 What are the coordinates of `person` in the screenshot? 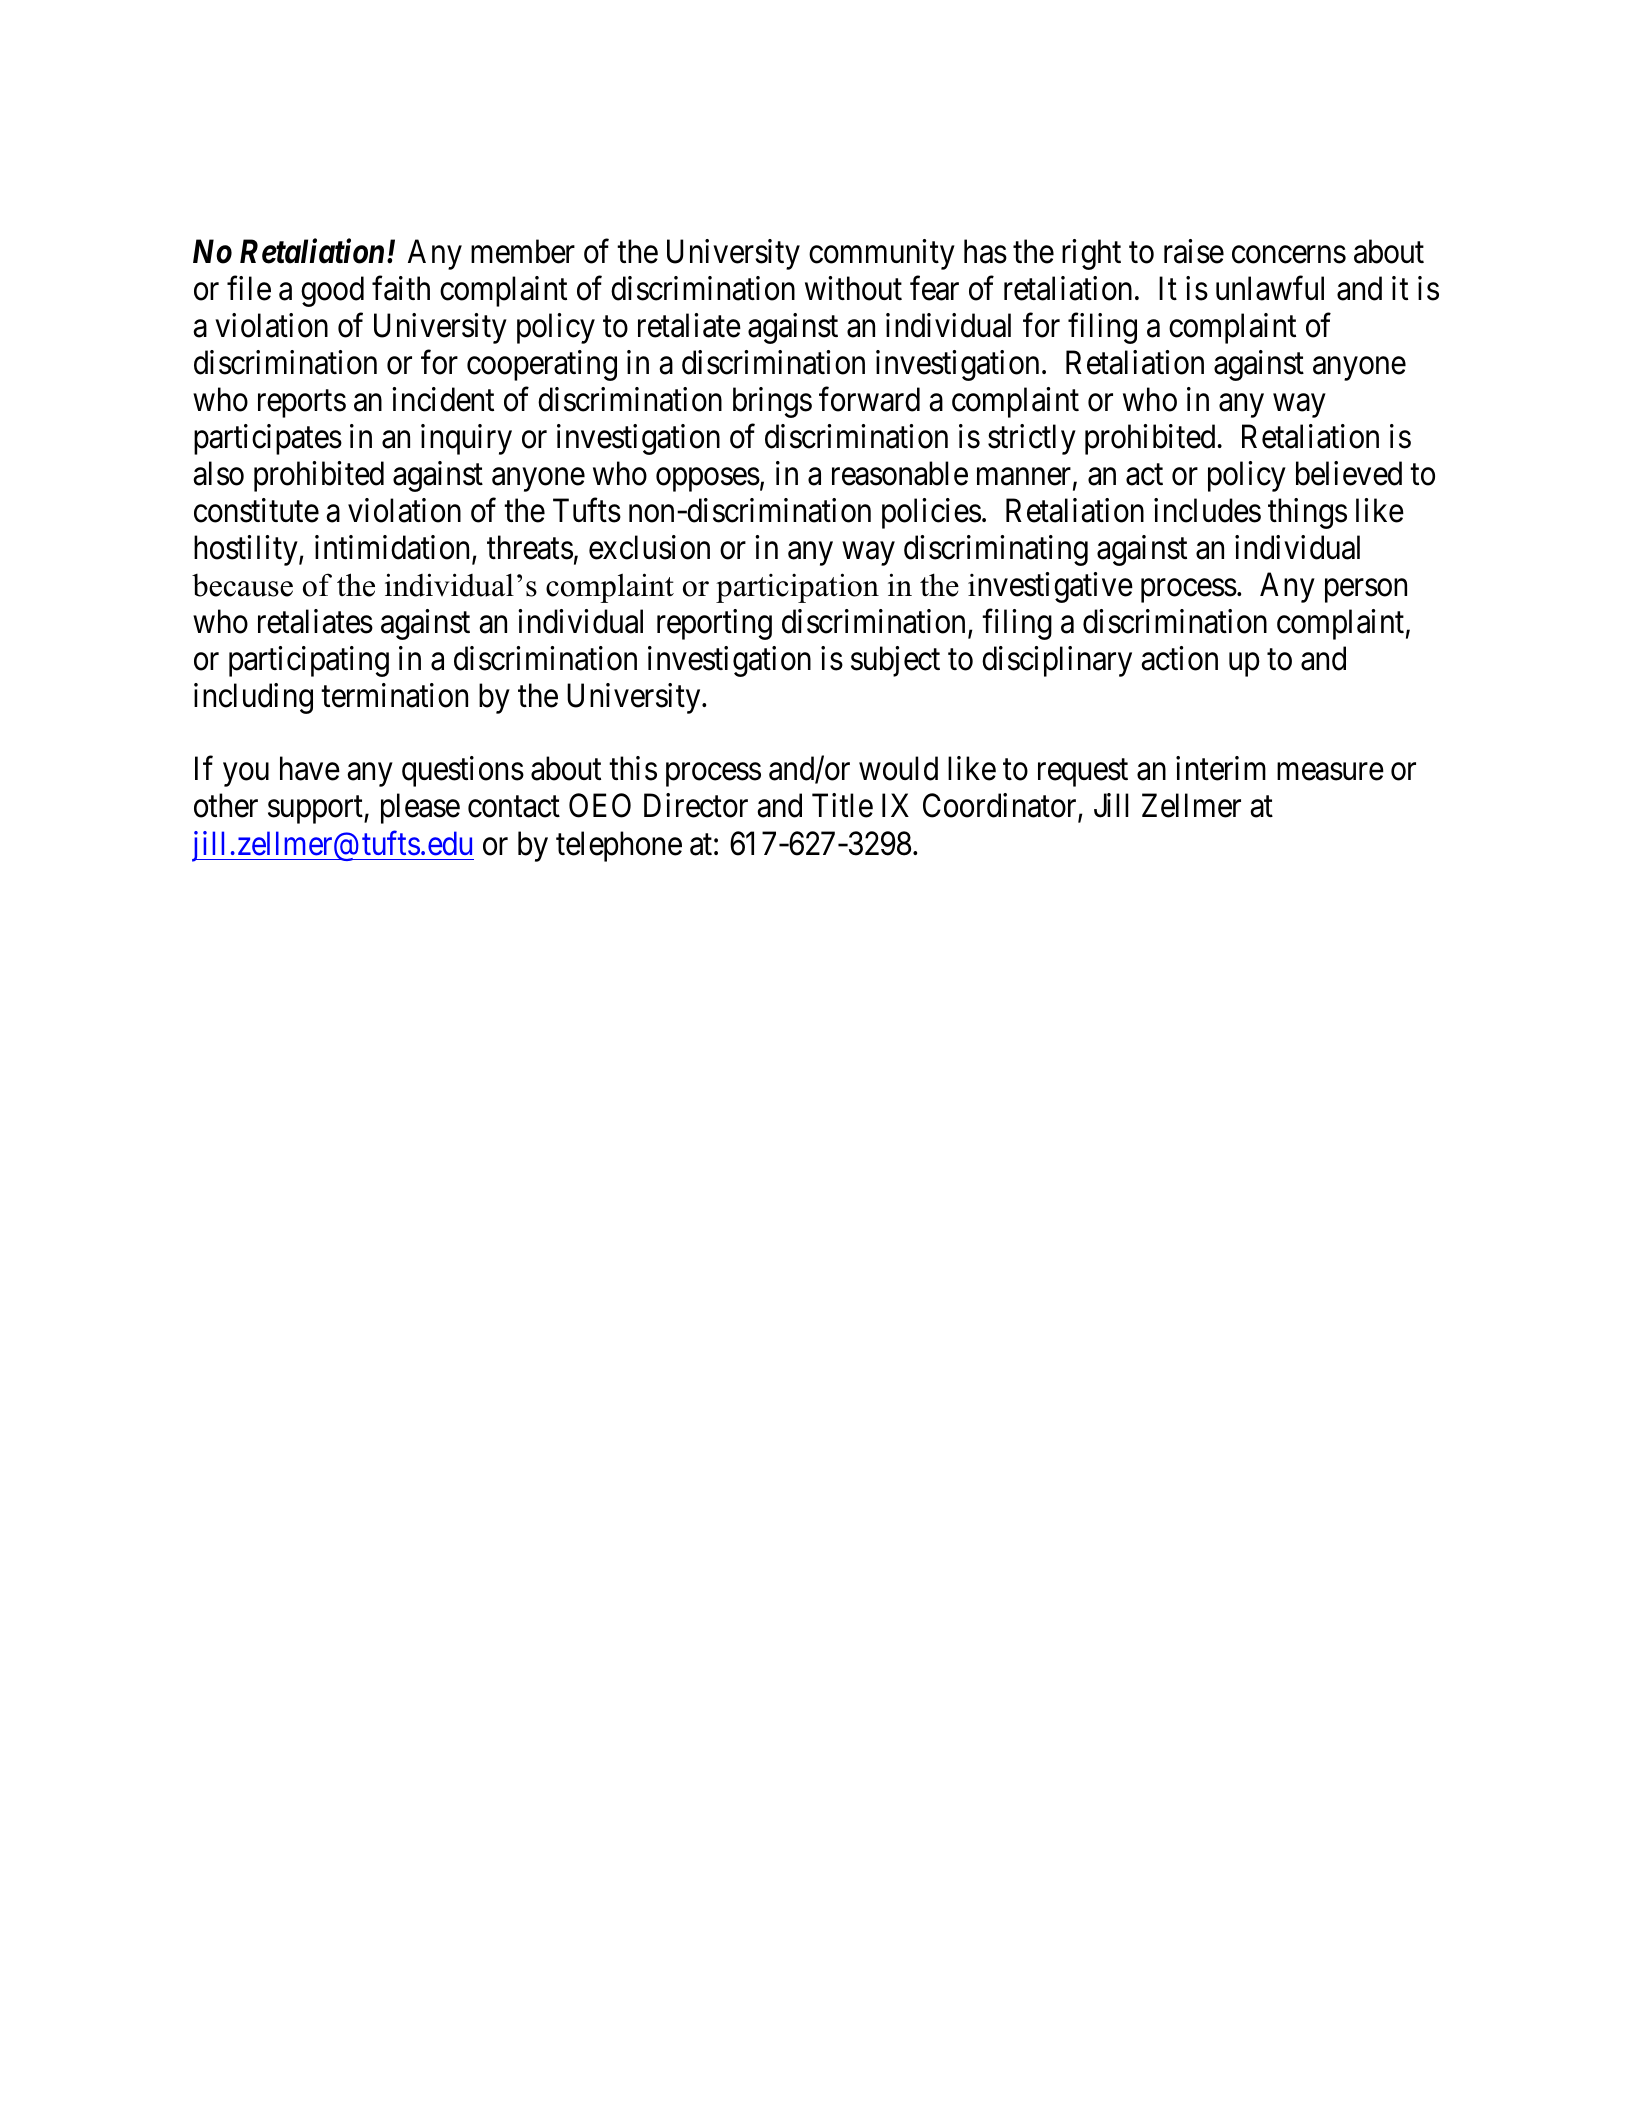 It's located at (1366, 591).
